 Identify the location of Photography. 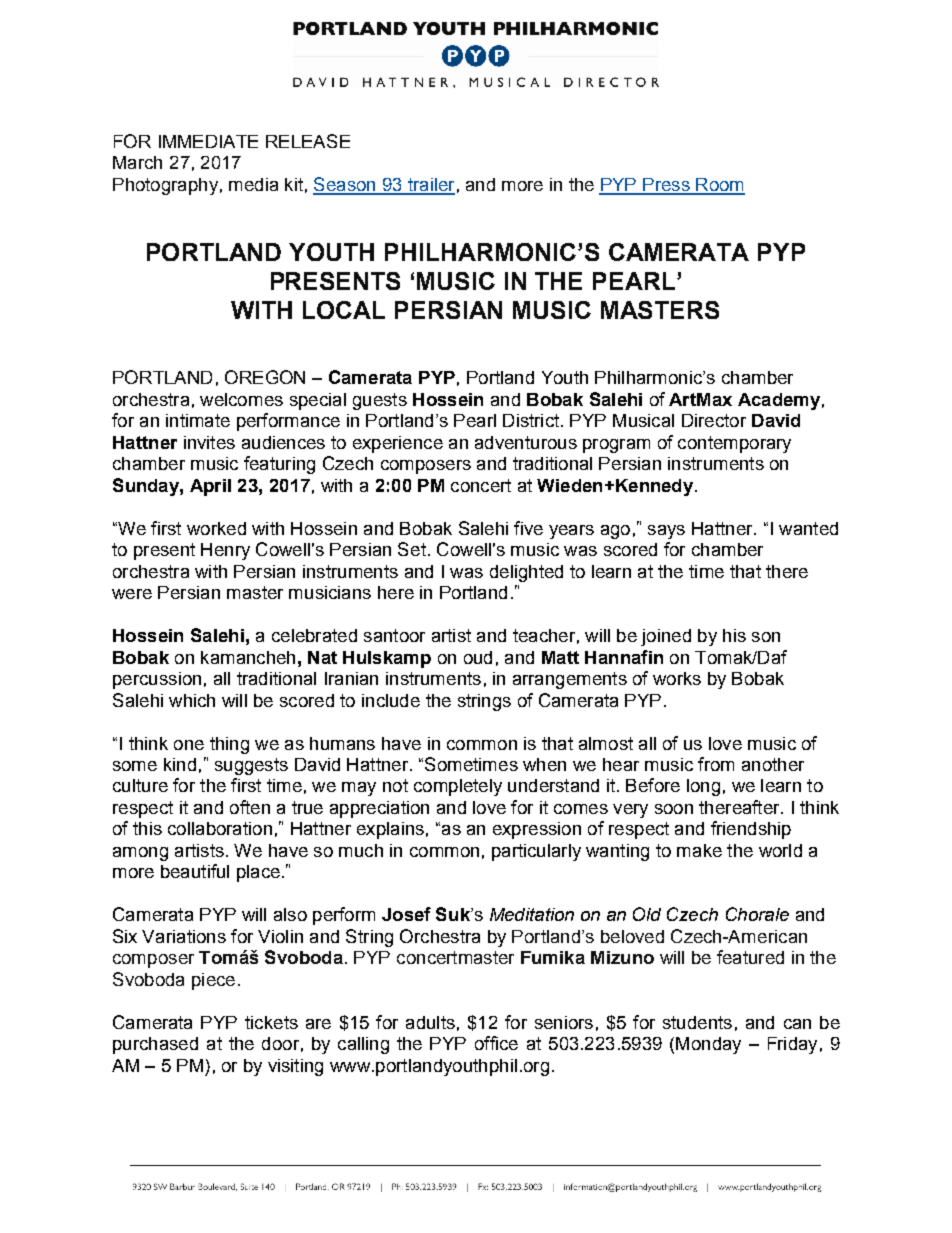
(165, 186).
